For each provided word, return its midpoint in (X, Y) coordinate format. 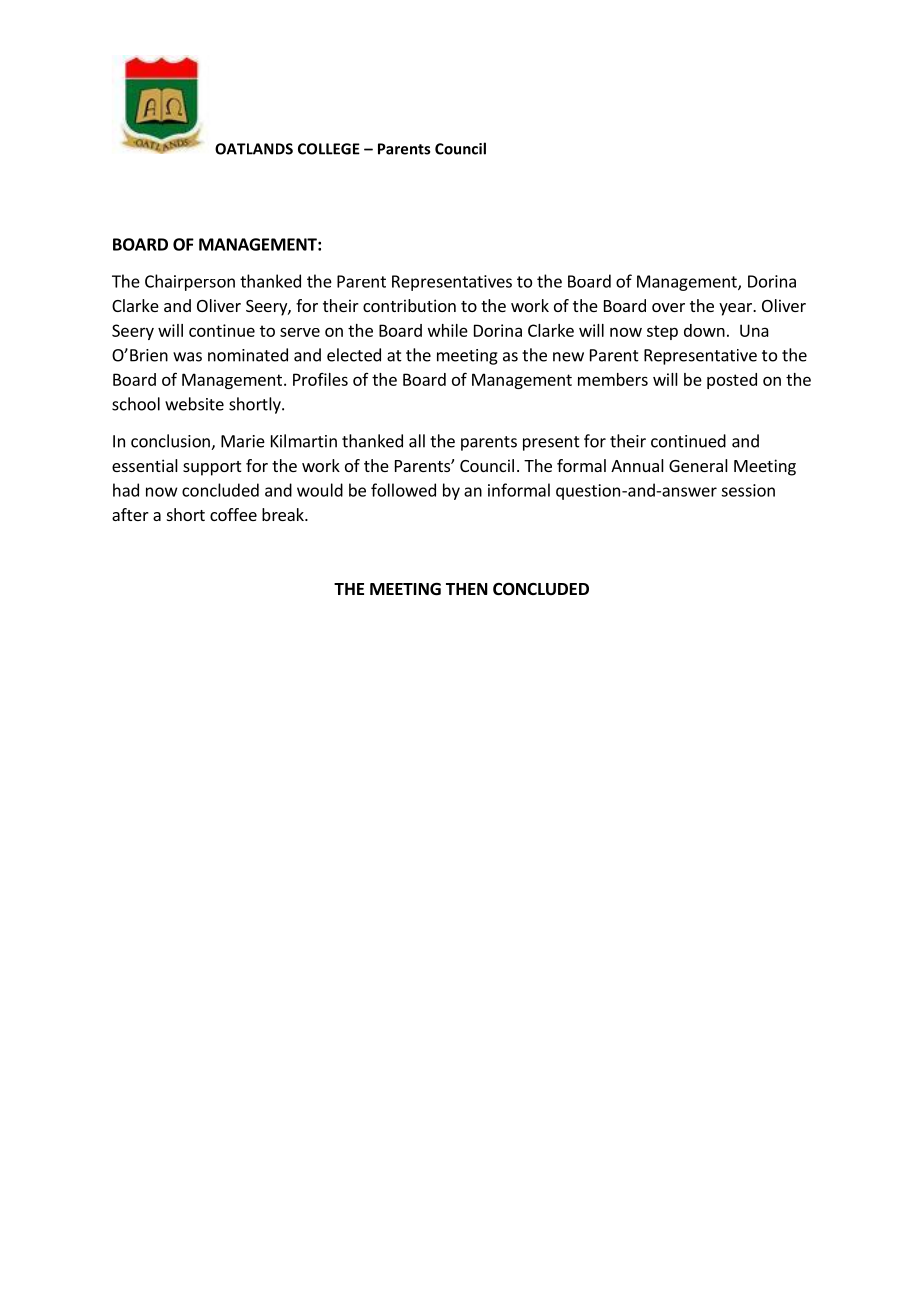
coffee (233, 514)
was (187, 357)
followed (403, 490)
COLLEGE (329, 149)
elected (354, 355)
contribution (409, 305)
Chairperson (190, 282)
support (212, 468)
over (668, 307)
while (448, 330)
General (698, 465)
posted (732, 381)
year (736, 309)
